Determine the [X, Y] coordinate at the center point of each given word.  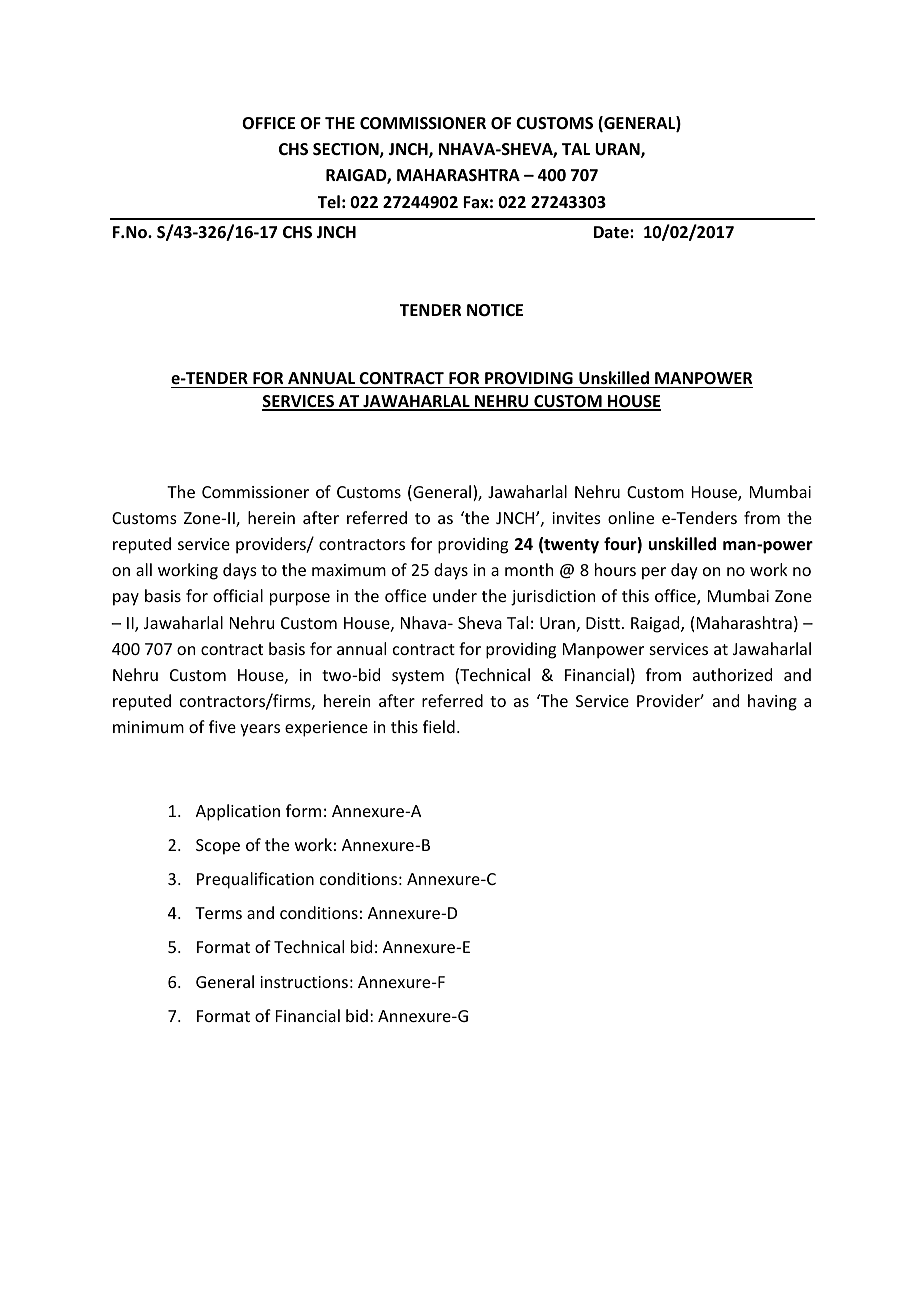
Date [612, 232]
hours [615, 569]
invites [576, 518]
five [222, 726]
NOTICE [495, 310]
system [418, 677]
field [439, 726]
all [144, 569]
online [631, 517]
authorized [732, 674]
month [529, 569]
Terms [218, 913]
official [238, 595]
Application [238, 812]
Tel [329, 201]
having [772, 702]
